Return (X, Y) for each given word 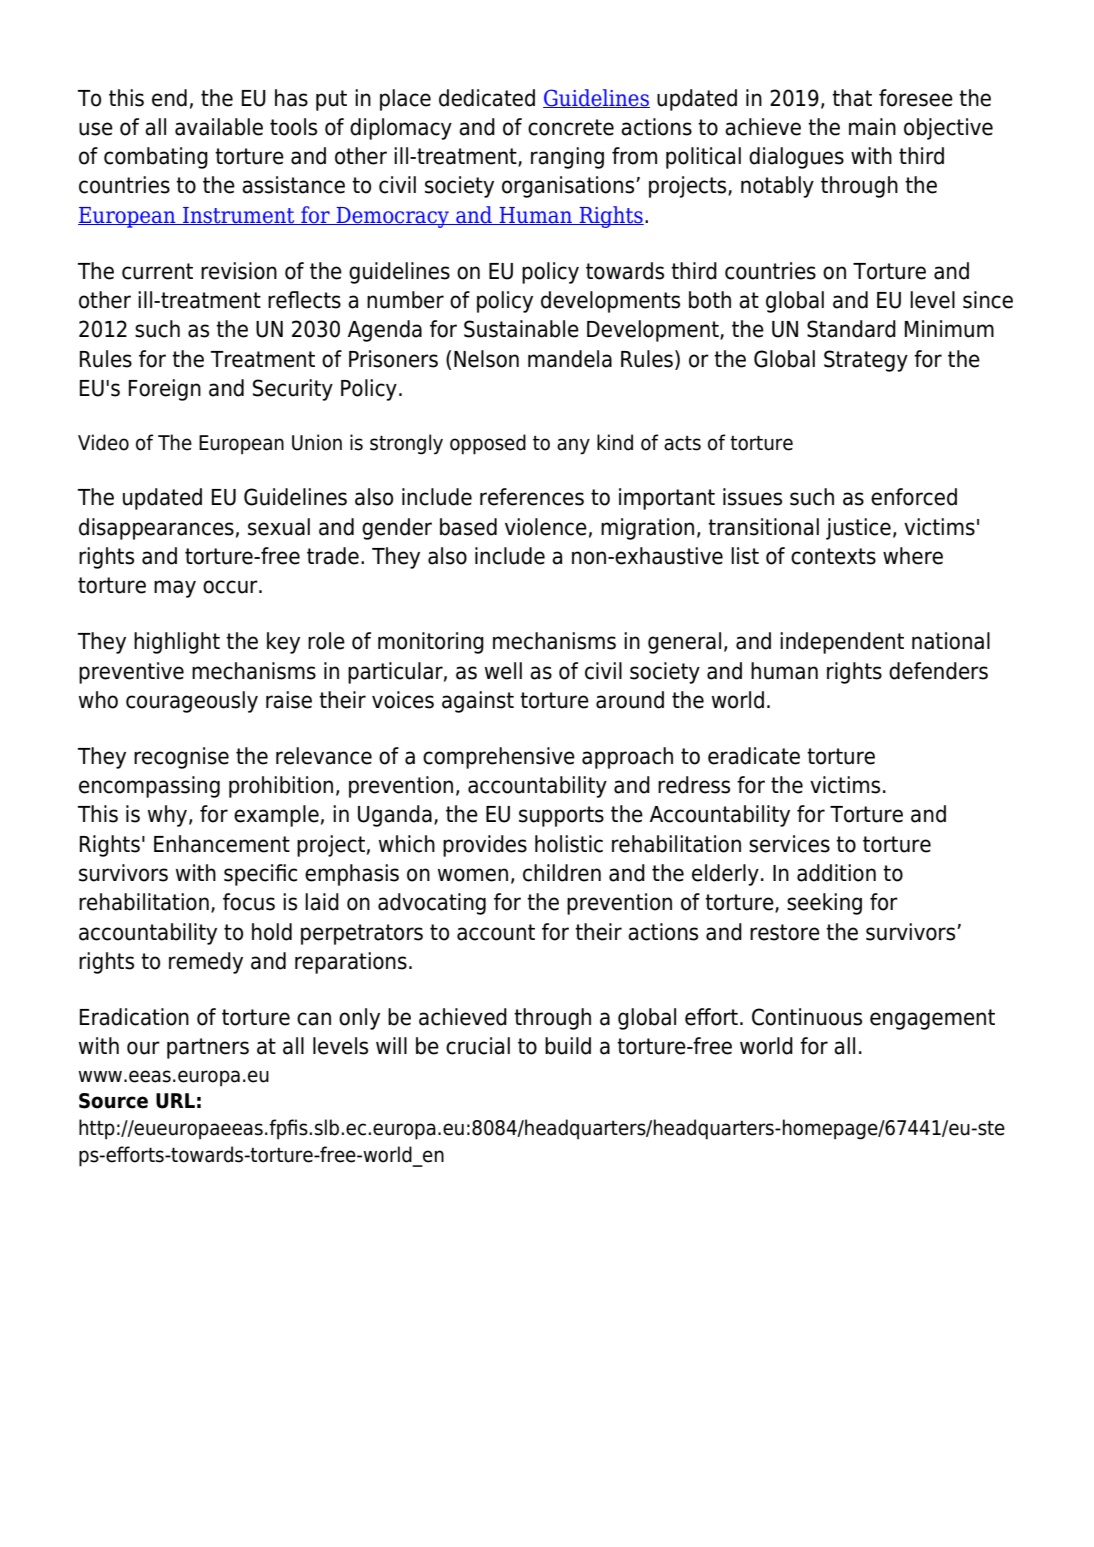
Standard (851, 329)
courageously (192, 702)
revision (239, 271)
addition (836, 873)
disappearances (156, 529)
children (562, 873)
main (872, 127)
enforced (914, 497)
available (219, 127)
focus (249, 902)
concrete (571, 127)
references (532, 497)
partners (208, 1048)
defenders (938, 671)
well (503, 671)
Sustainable (521, 329)
